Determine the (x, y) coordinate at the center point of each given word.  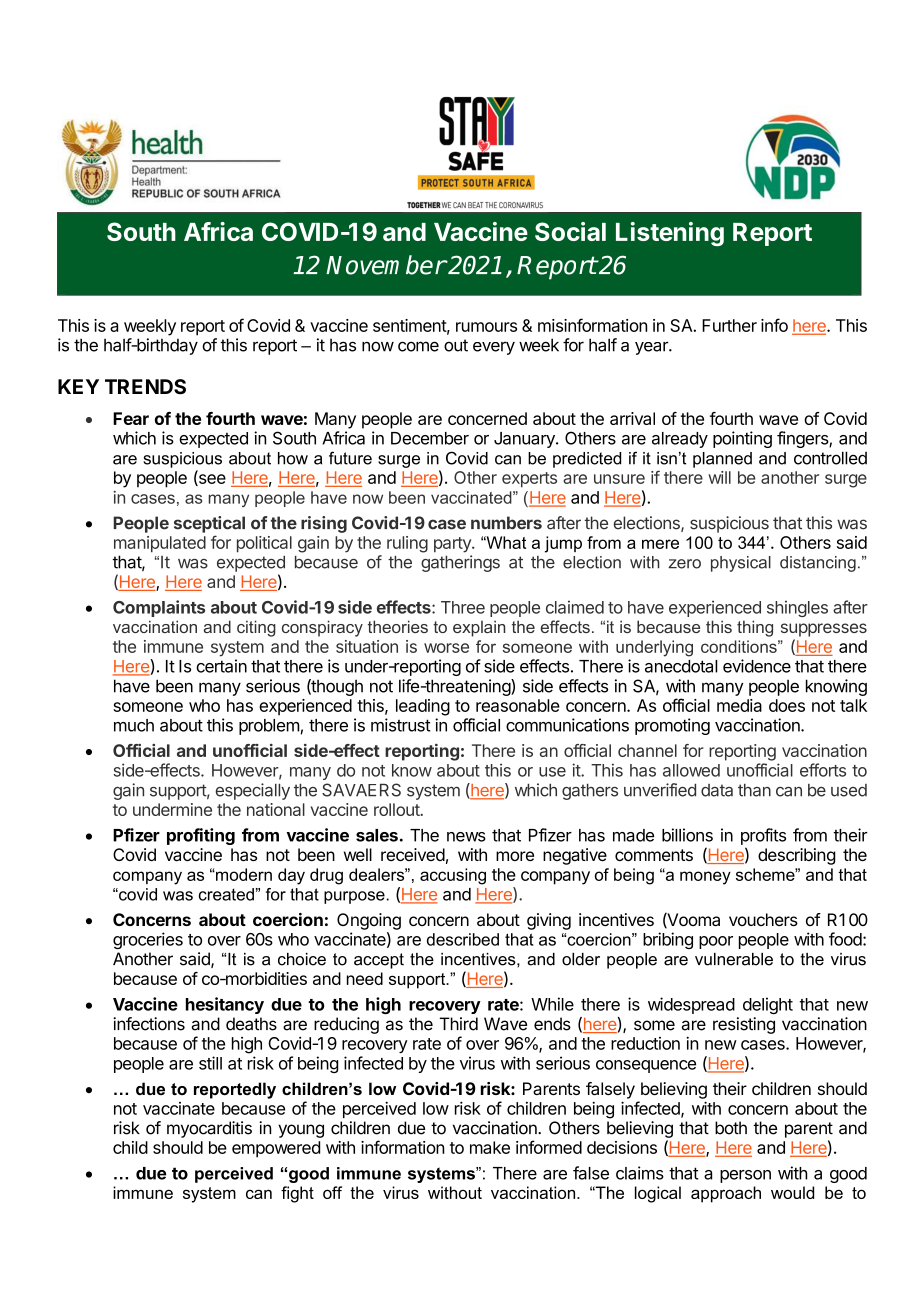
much (134, 725)
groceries (148, 940)
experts (529, 480)
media (739, 705)
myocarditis (209, 1129)
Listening (670, 234)
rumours (486, 327)
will (719, 477)
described (463, 939)
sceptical (209, 524)
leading (423, 707)
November (386, 265)
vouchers (763, 919)
